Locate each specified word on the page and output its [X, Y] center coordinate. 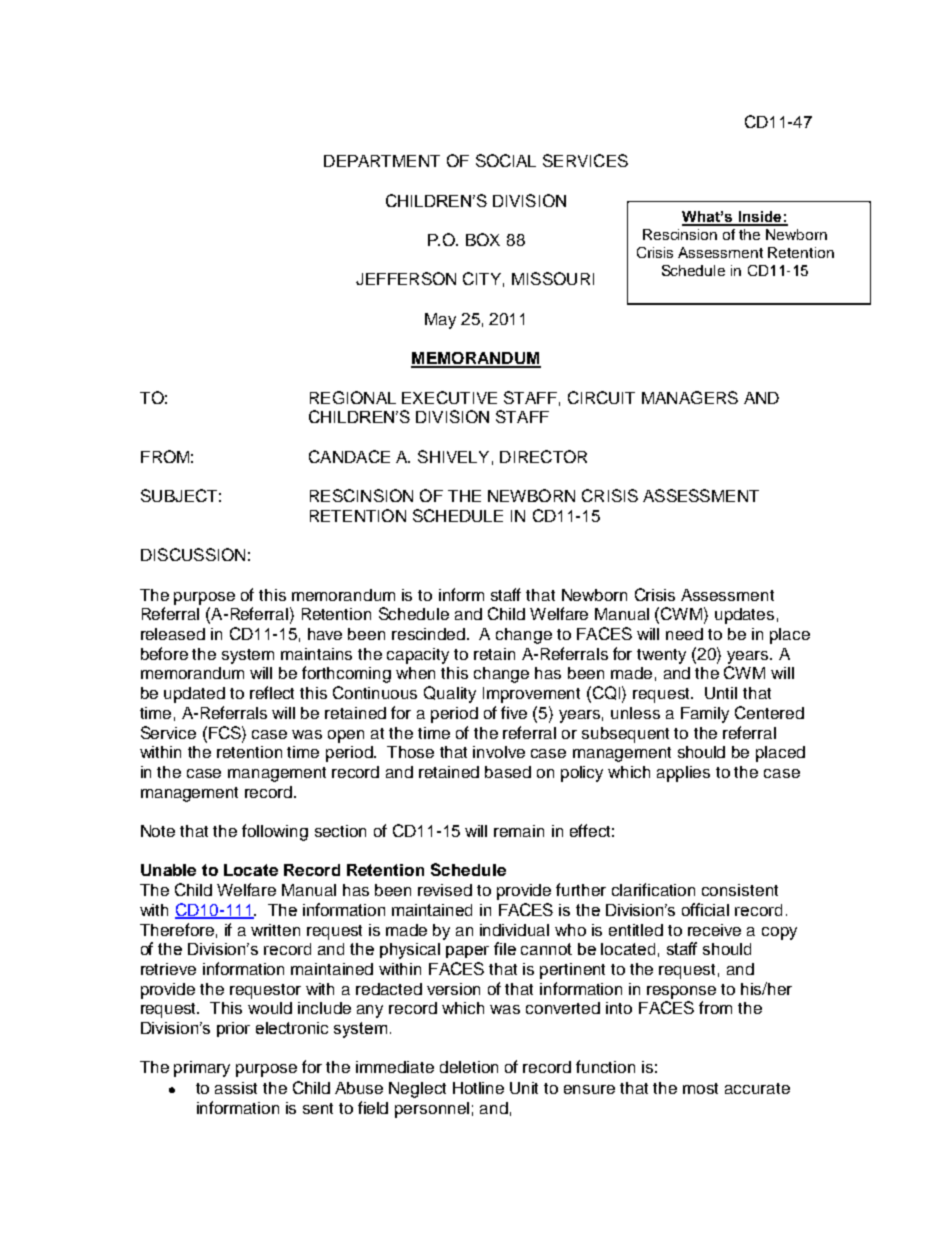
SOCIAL [506, 160]
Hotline [478, 1088]
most [700, 1088]
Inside [760, 218]
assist [236, 1088]
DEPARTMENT [382, 161]
